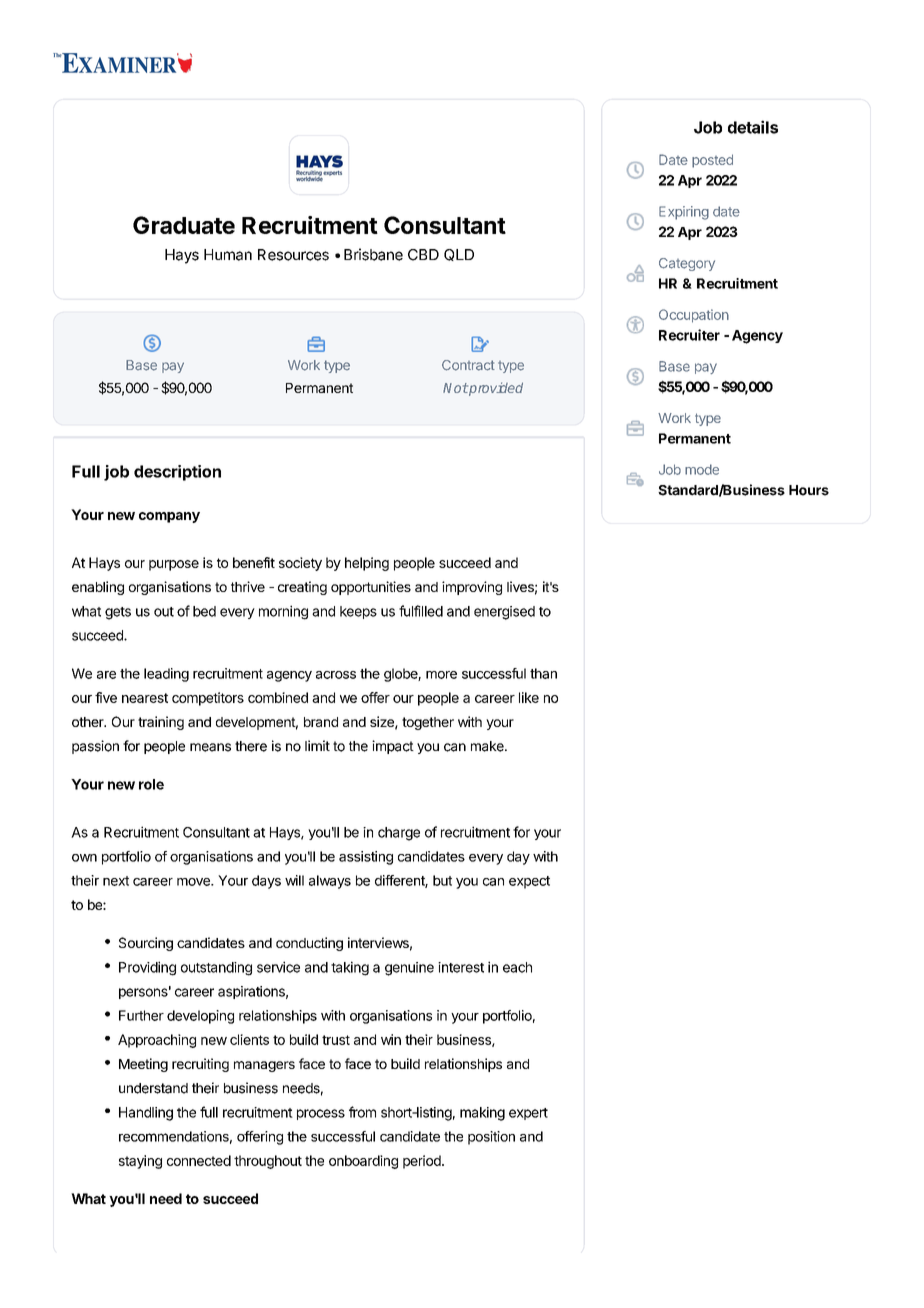 This screenshot has width=924, height=1308. I want to click on QLD, so click(459, 255).
